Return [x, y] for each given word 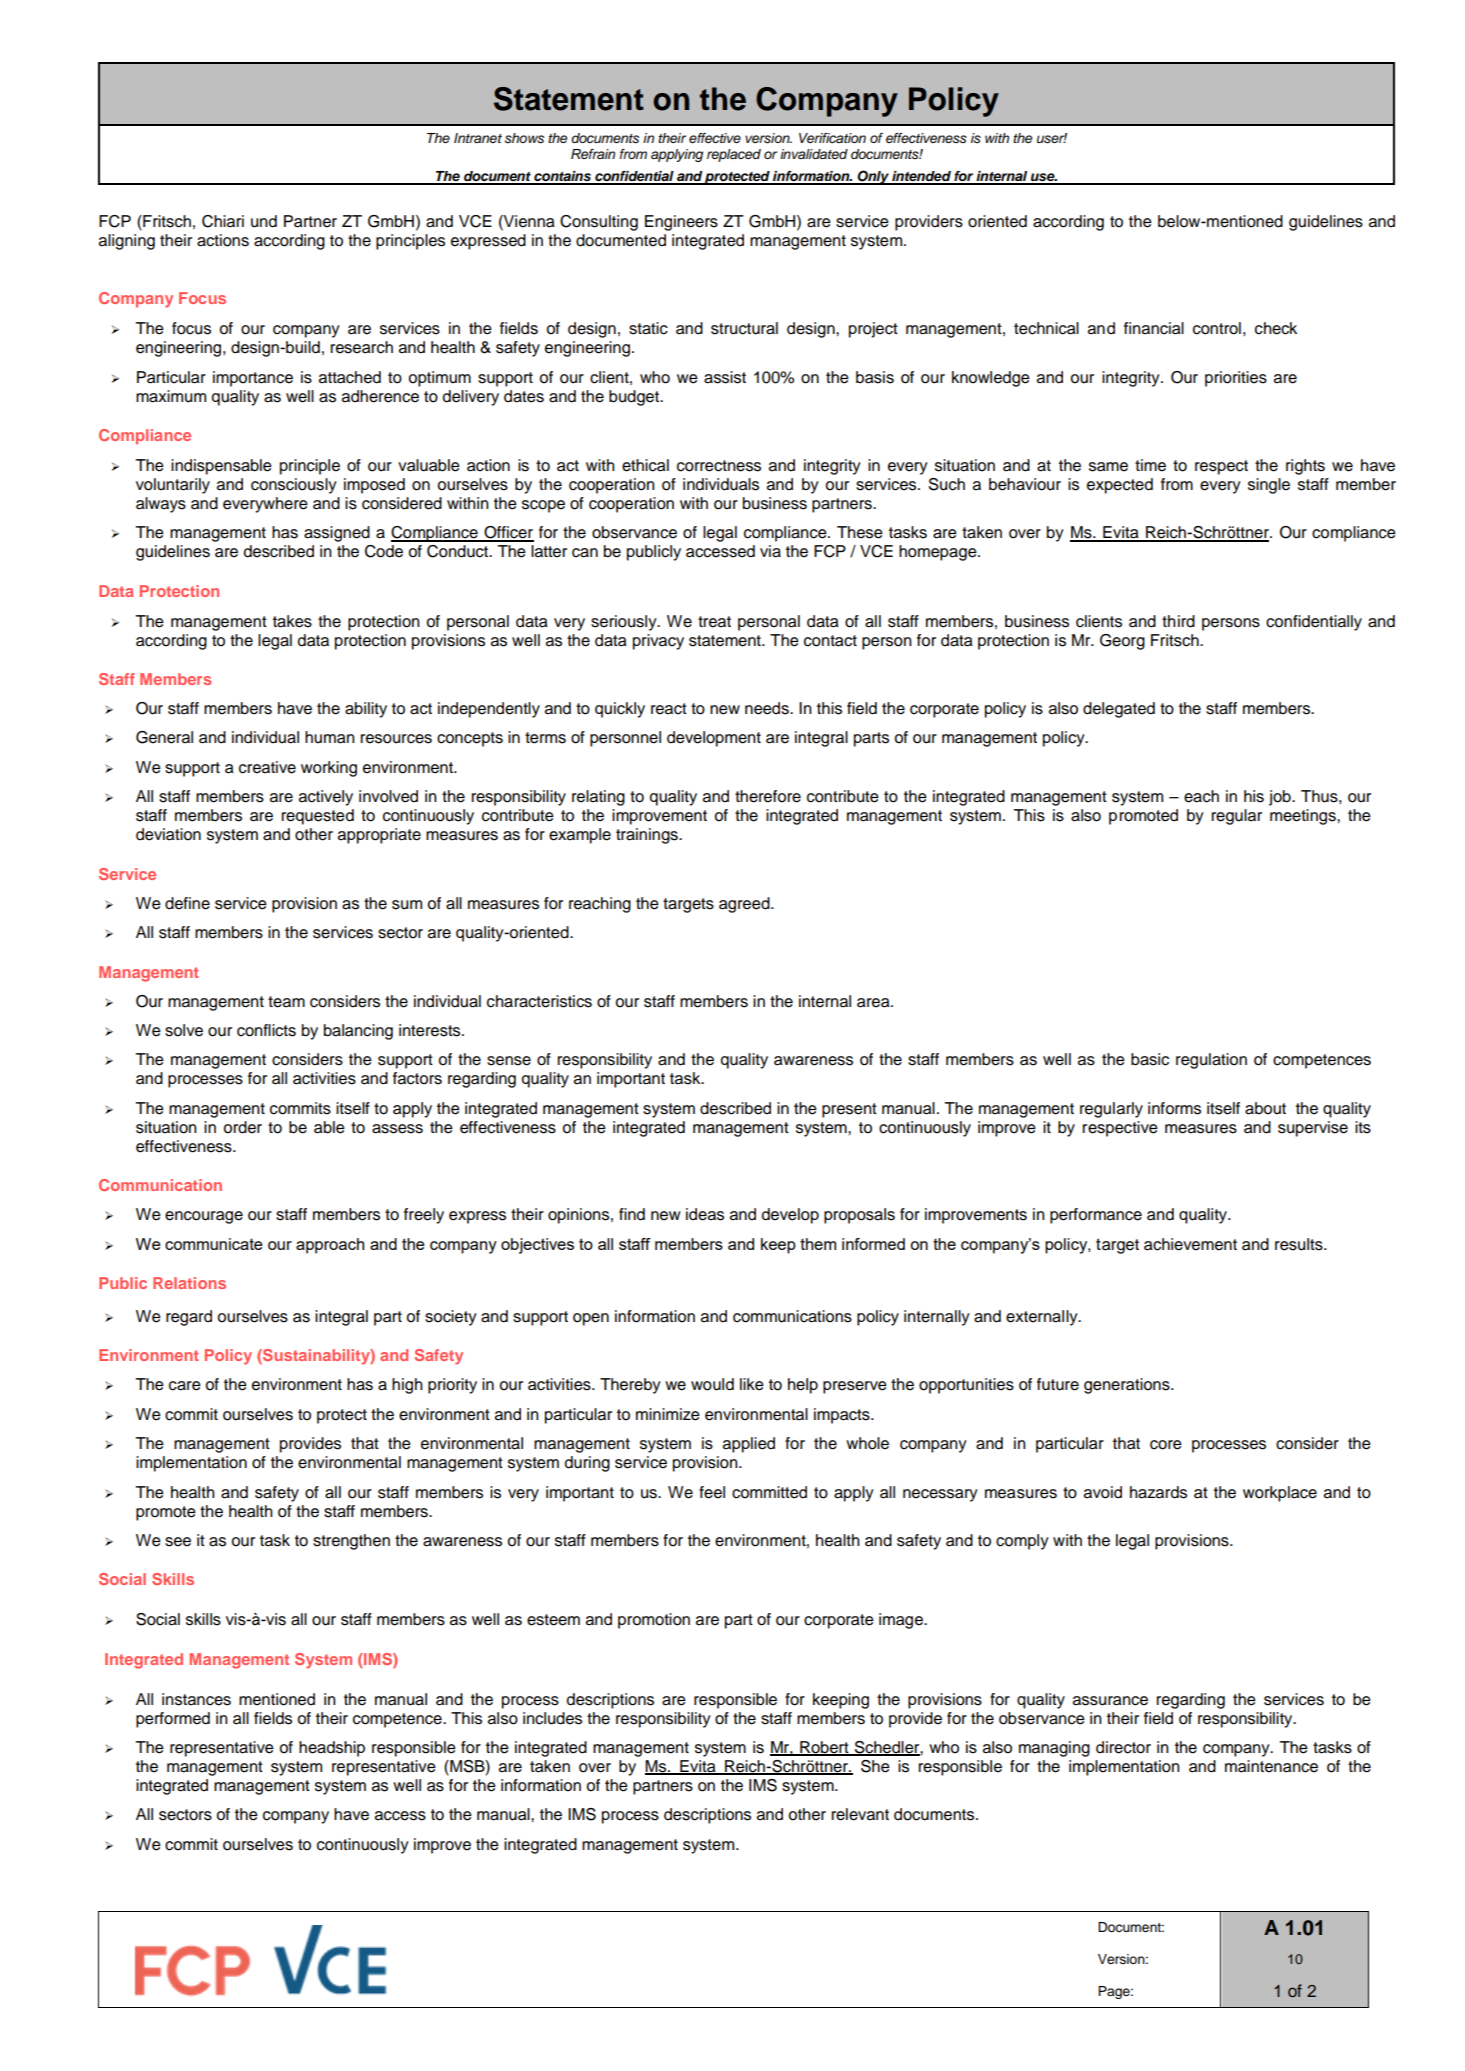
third [1178, 621]
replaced [734, 155]
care [185, 1386]
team [286, 1002]
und [264, 221]
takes [292, 621]
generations [1128, 1386]
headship [332, 1749]
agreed [745, 905]
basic [1150, 1059]
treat [714, 622]
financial [1154, 328]
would [712, 1384]
